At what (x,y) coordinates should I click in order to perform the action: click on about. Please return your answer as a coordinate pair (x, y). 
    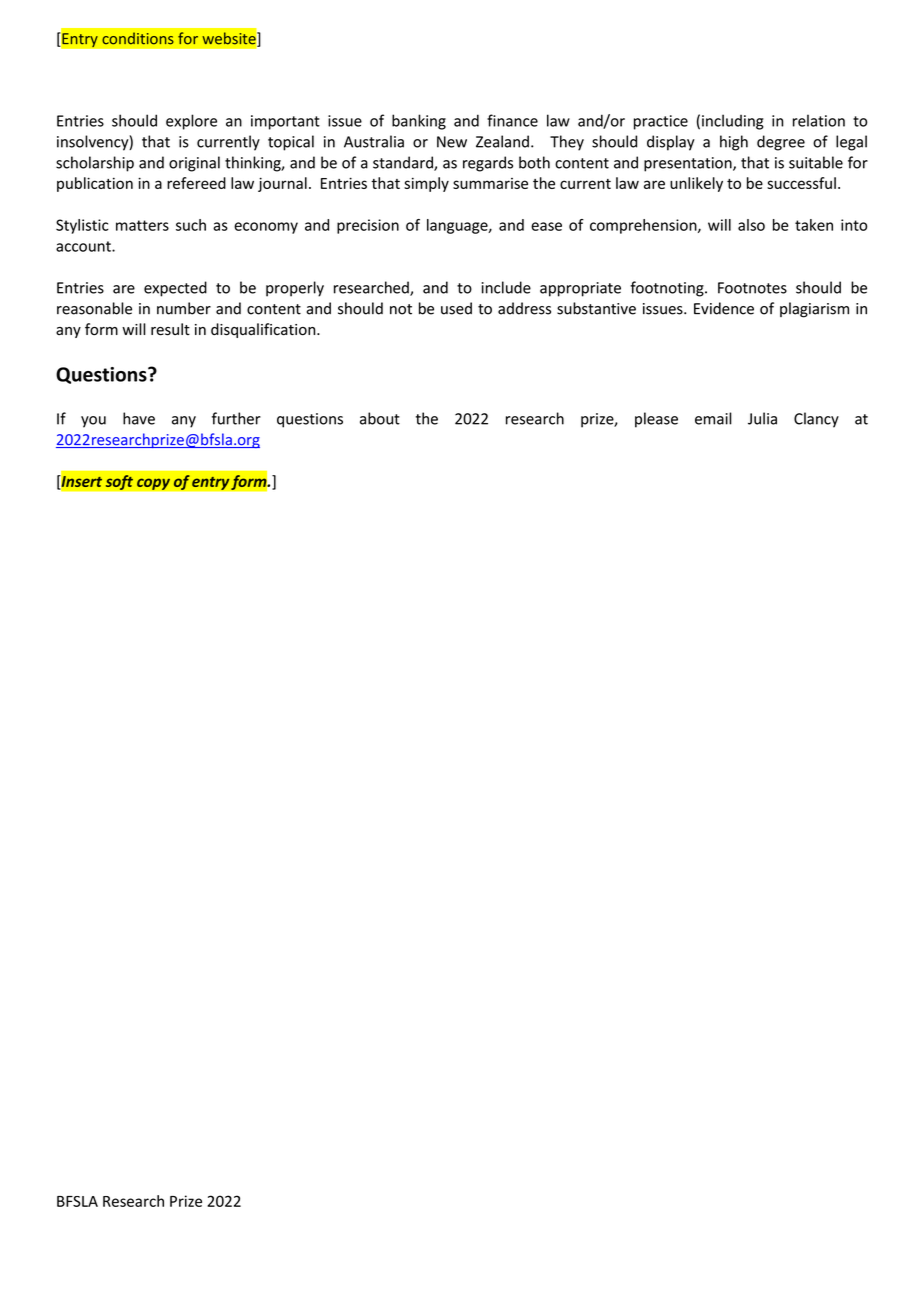
    Looking at the image, I should click on (380, 418).
